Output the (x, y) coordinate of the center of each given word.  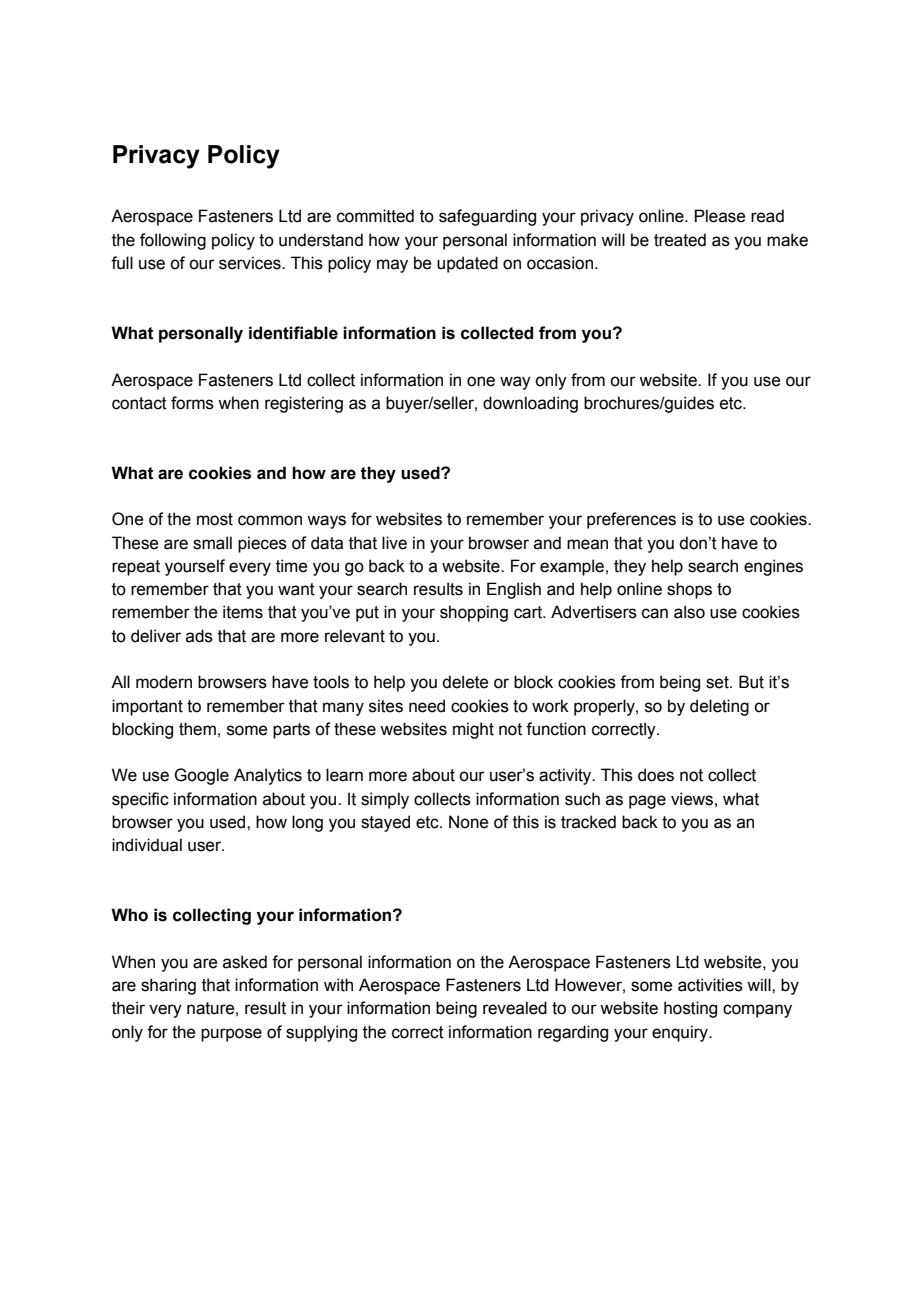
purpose (231, 1035)
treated (680, 240)
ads (199, 636)
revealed (515, 1008)
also (689, 612)
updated (467, 264)
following (173, 241)
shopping (474, 613)
